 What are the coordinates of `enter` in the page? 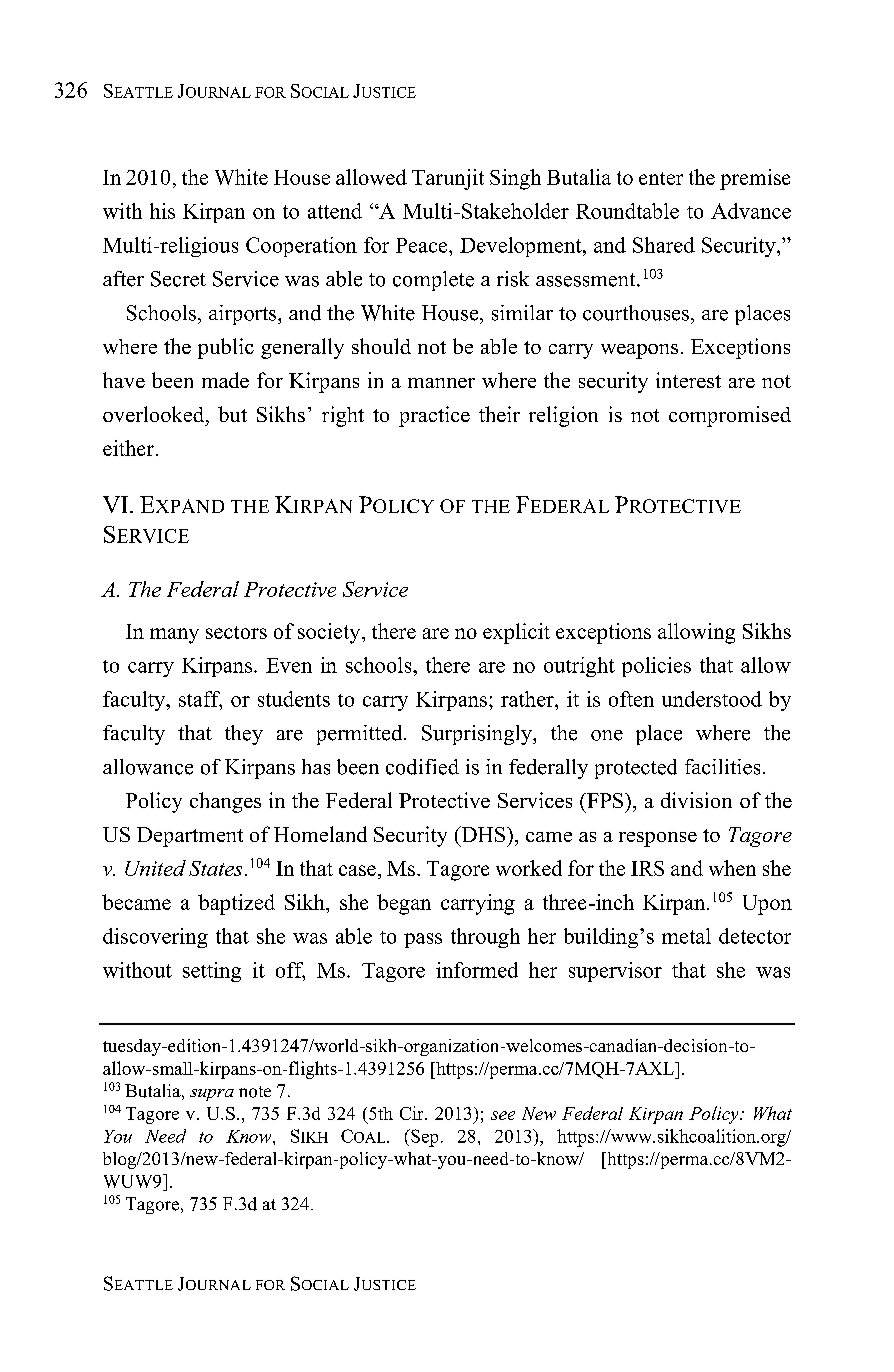 It's located at (661, 178).
